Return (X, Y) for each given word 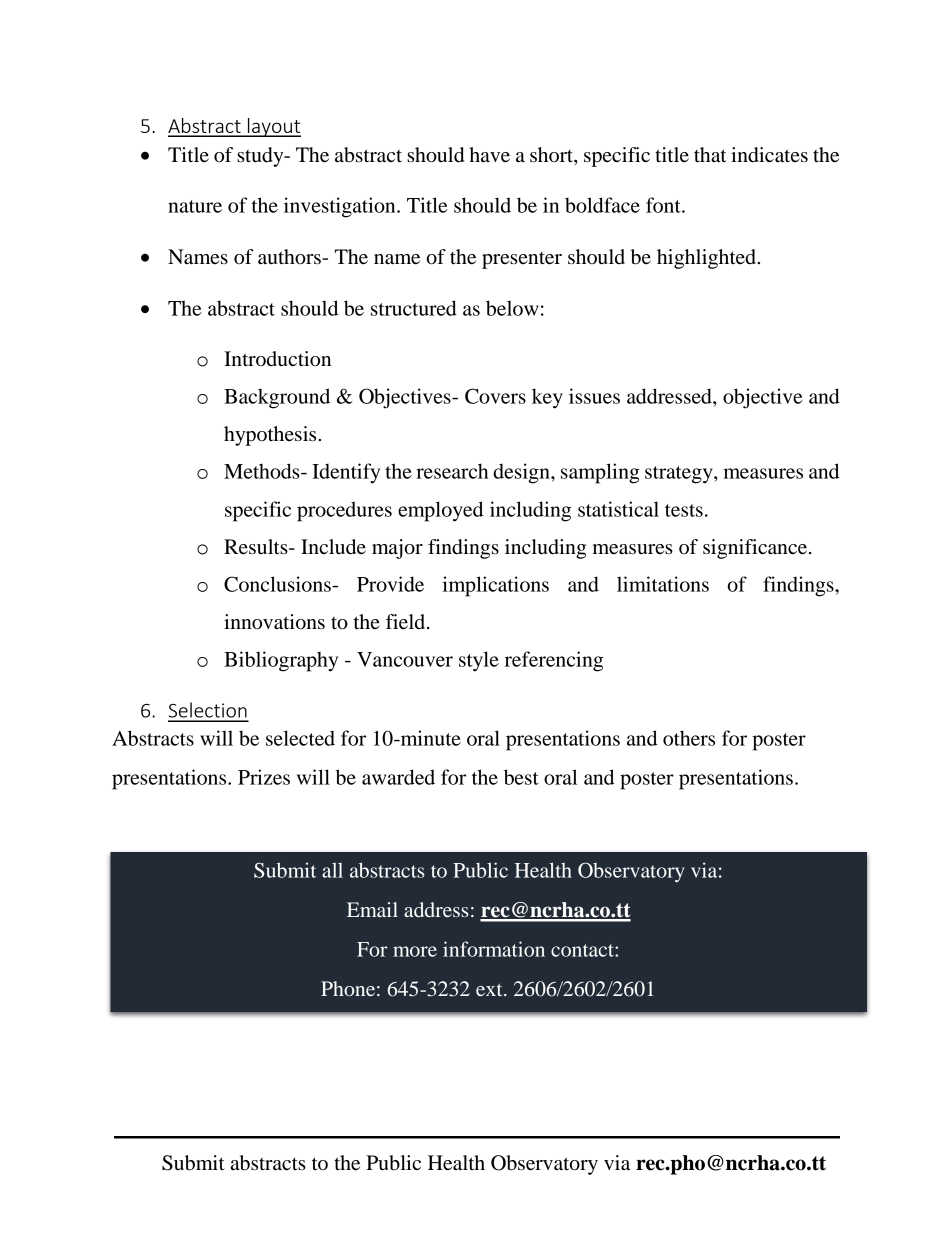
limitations (663, 584)
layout (273, 127)
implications (495, 586)
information (494, 949)
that (710, 155)
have (489, 155)
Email (372, 909)
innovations (274, 622)
